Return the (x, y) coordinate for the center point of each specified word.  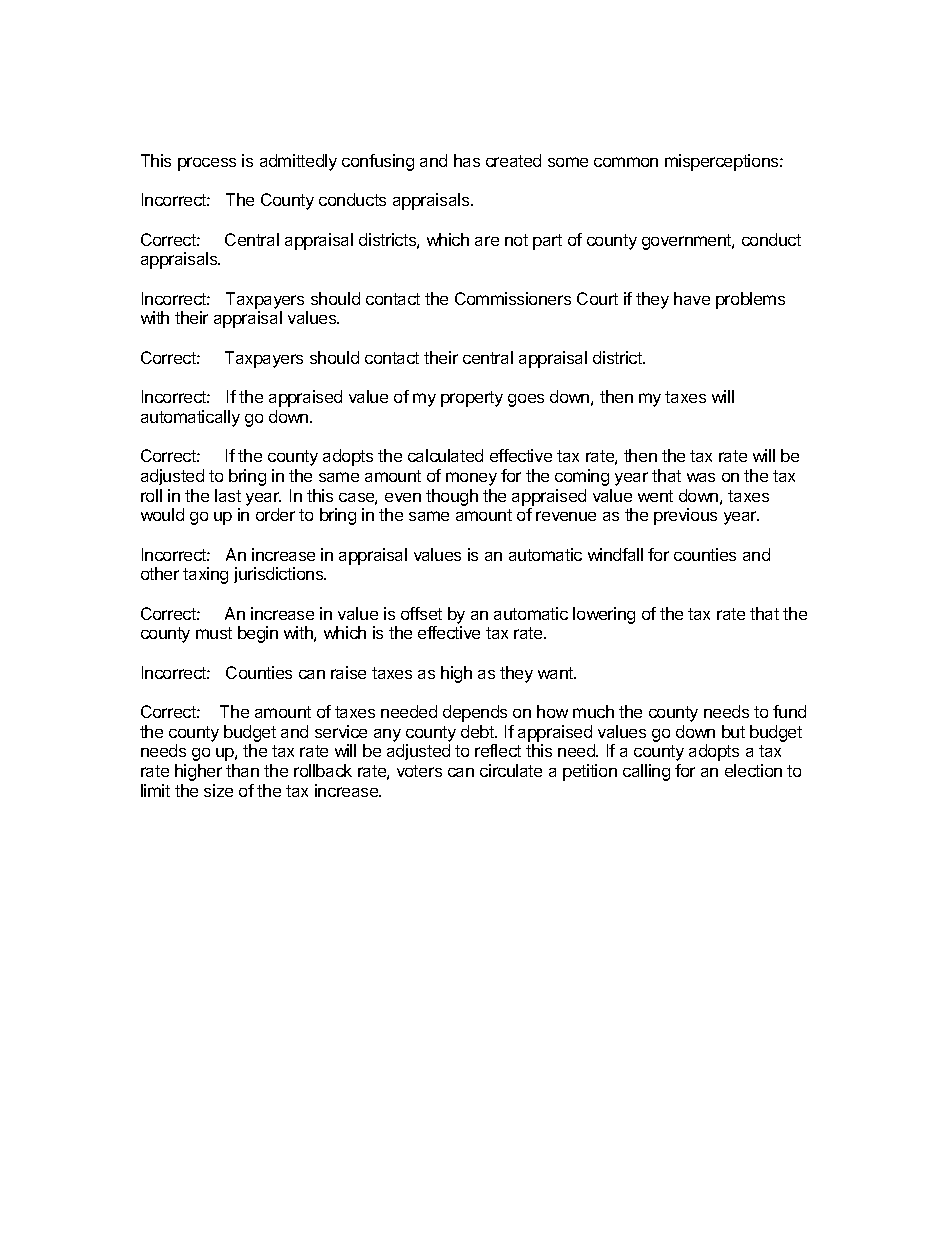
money (471, 479)
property (472, 399)
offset (421, 613)
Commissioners (513, 298)
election (753, 770)
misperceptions (723, 162)
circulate (511, 770)
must (214, 633)
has (467, 160)
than (242, 770)
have (692, 298)
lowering (604, 615)
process (207, 164)
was (701, 477)
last (228, 495)
